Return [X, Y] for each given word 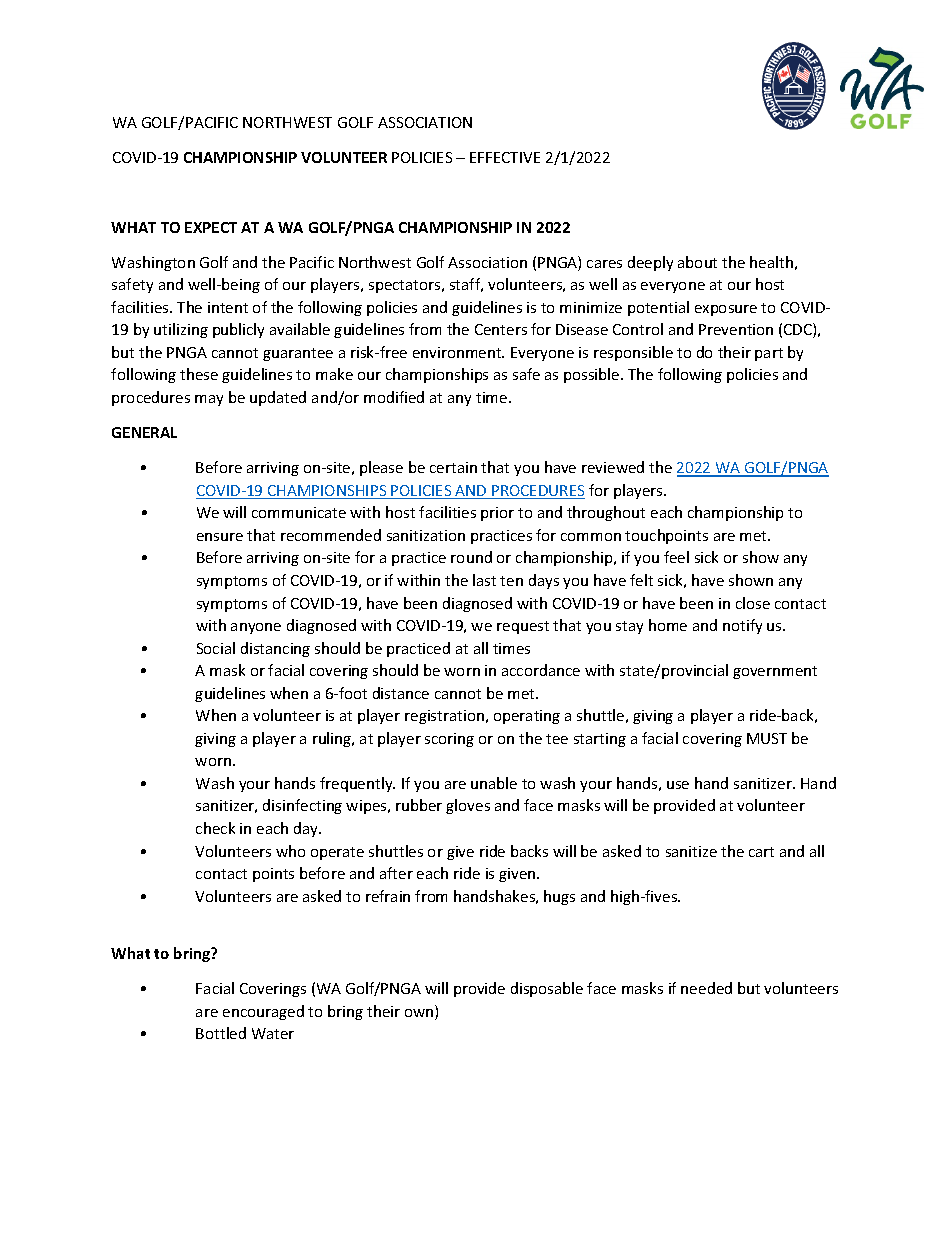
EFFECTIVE [505, 157]
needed [706, 988]
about [697, 262]
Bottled [221, 1033]
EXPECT [211, 227]
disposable [547, 989]
